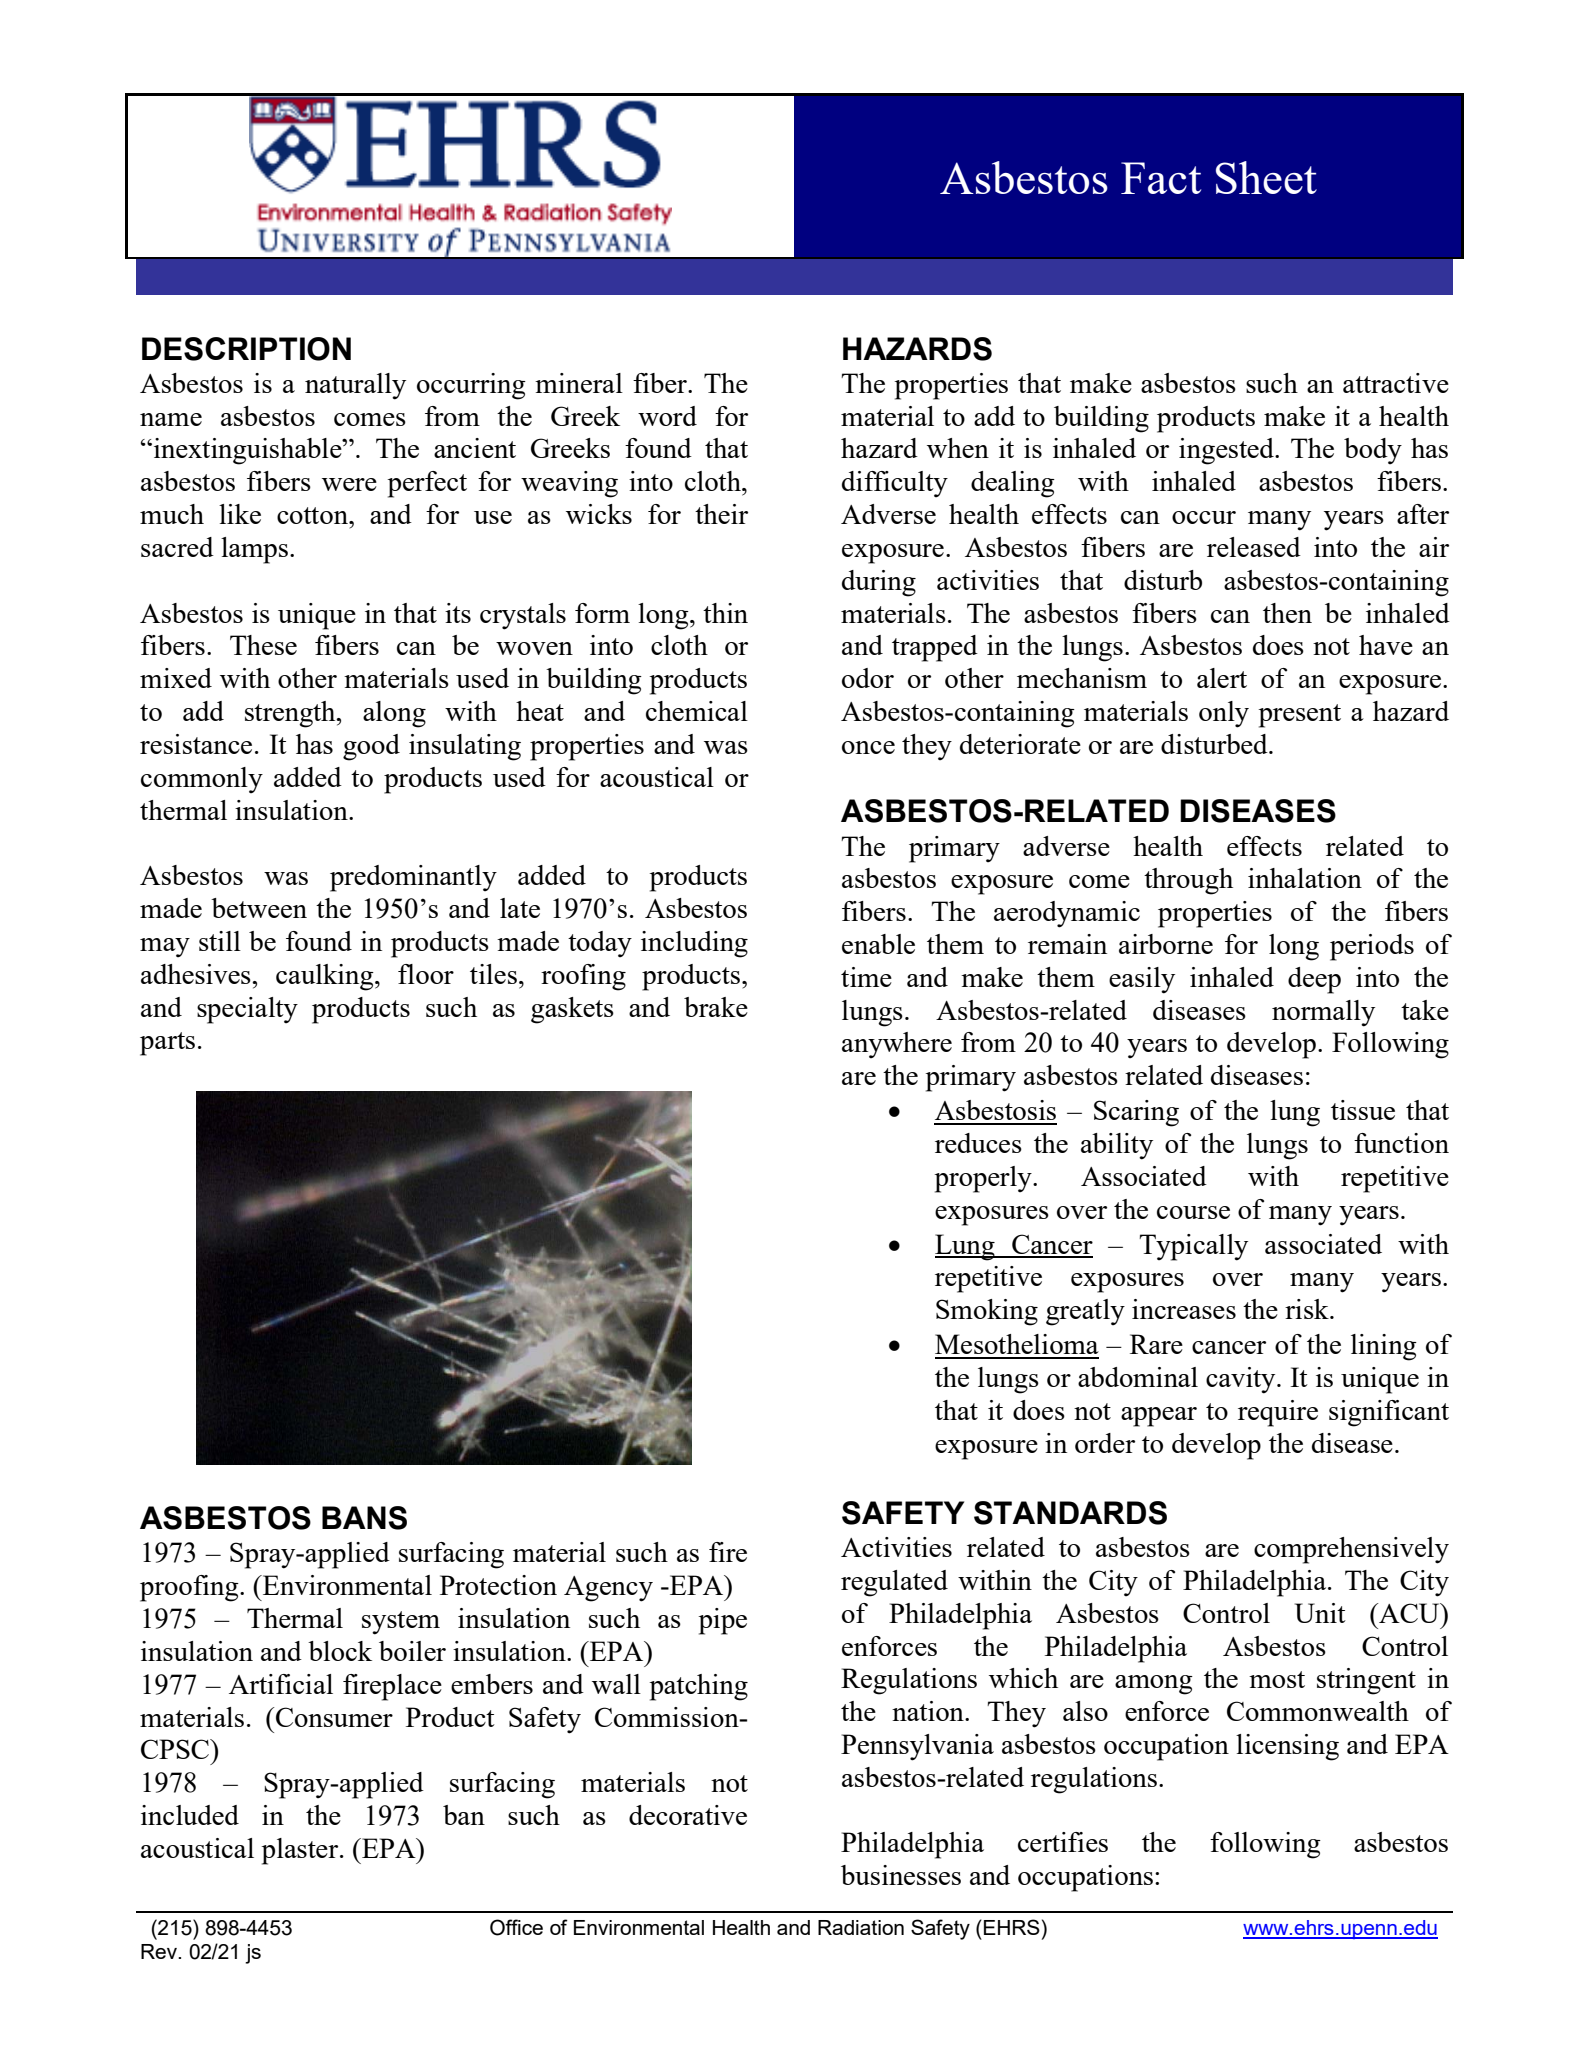  I want to click on word, so click(667, 416).
